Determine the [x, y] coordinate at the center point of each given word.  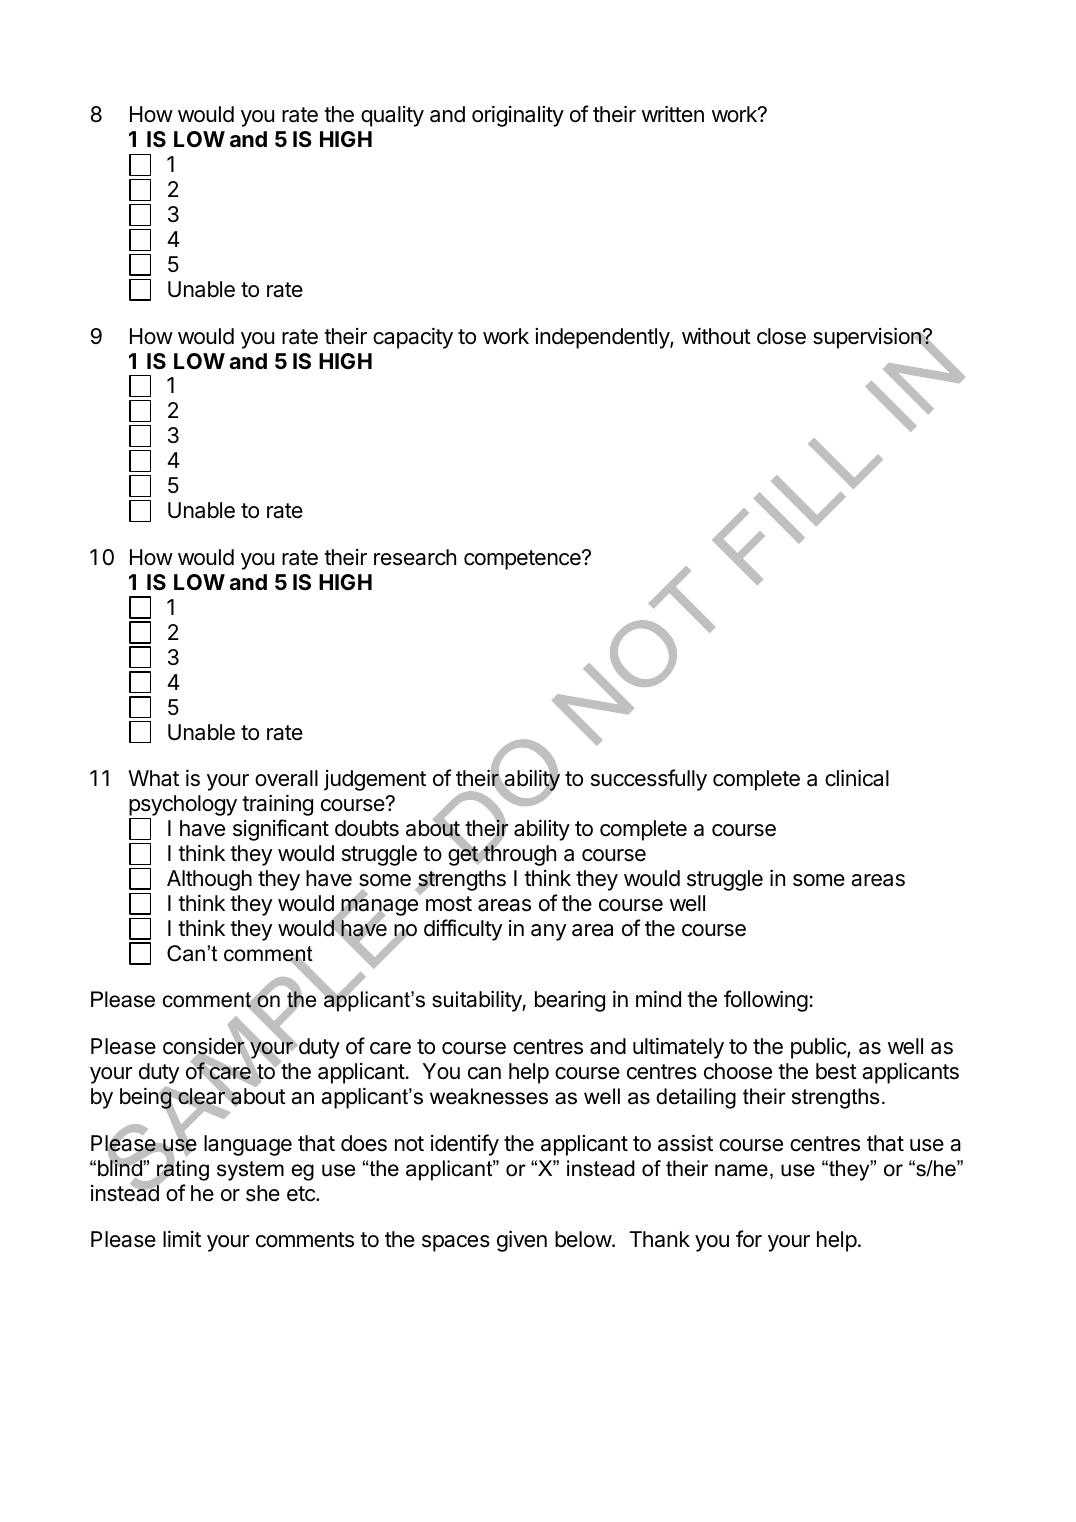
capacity [413, 338]
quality [392, 116]
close [781, 336]
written [673, 114]
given [522, 1241]
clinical [857, 778]
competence [523, 560]
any [548, 932]
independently [603, 338]
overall [286, 778]
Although [209, 880]
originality [518, 116]
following [766, 1001]
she [263, 1193]
